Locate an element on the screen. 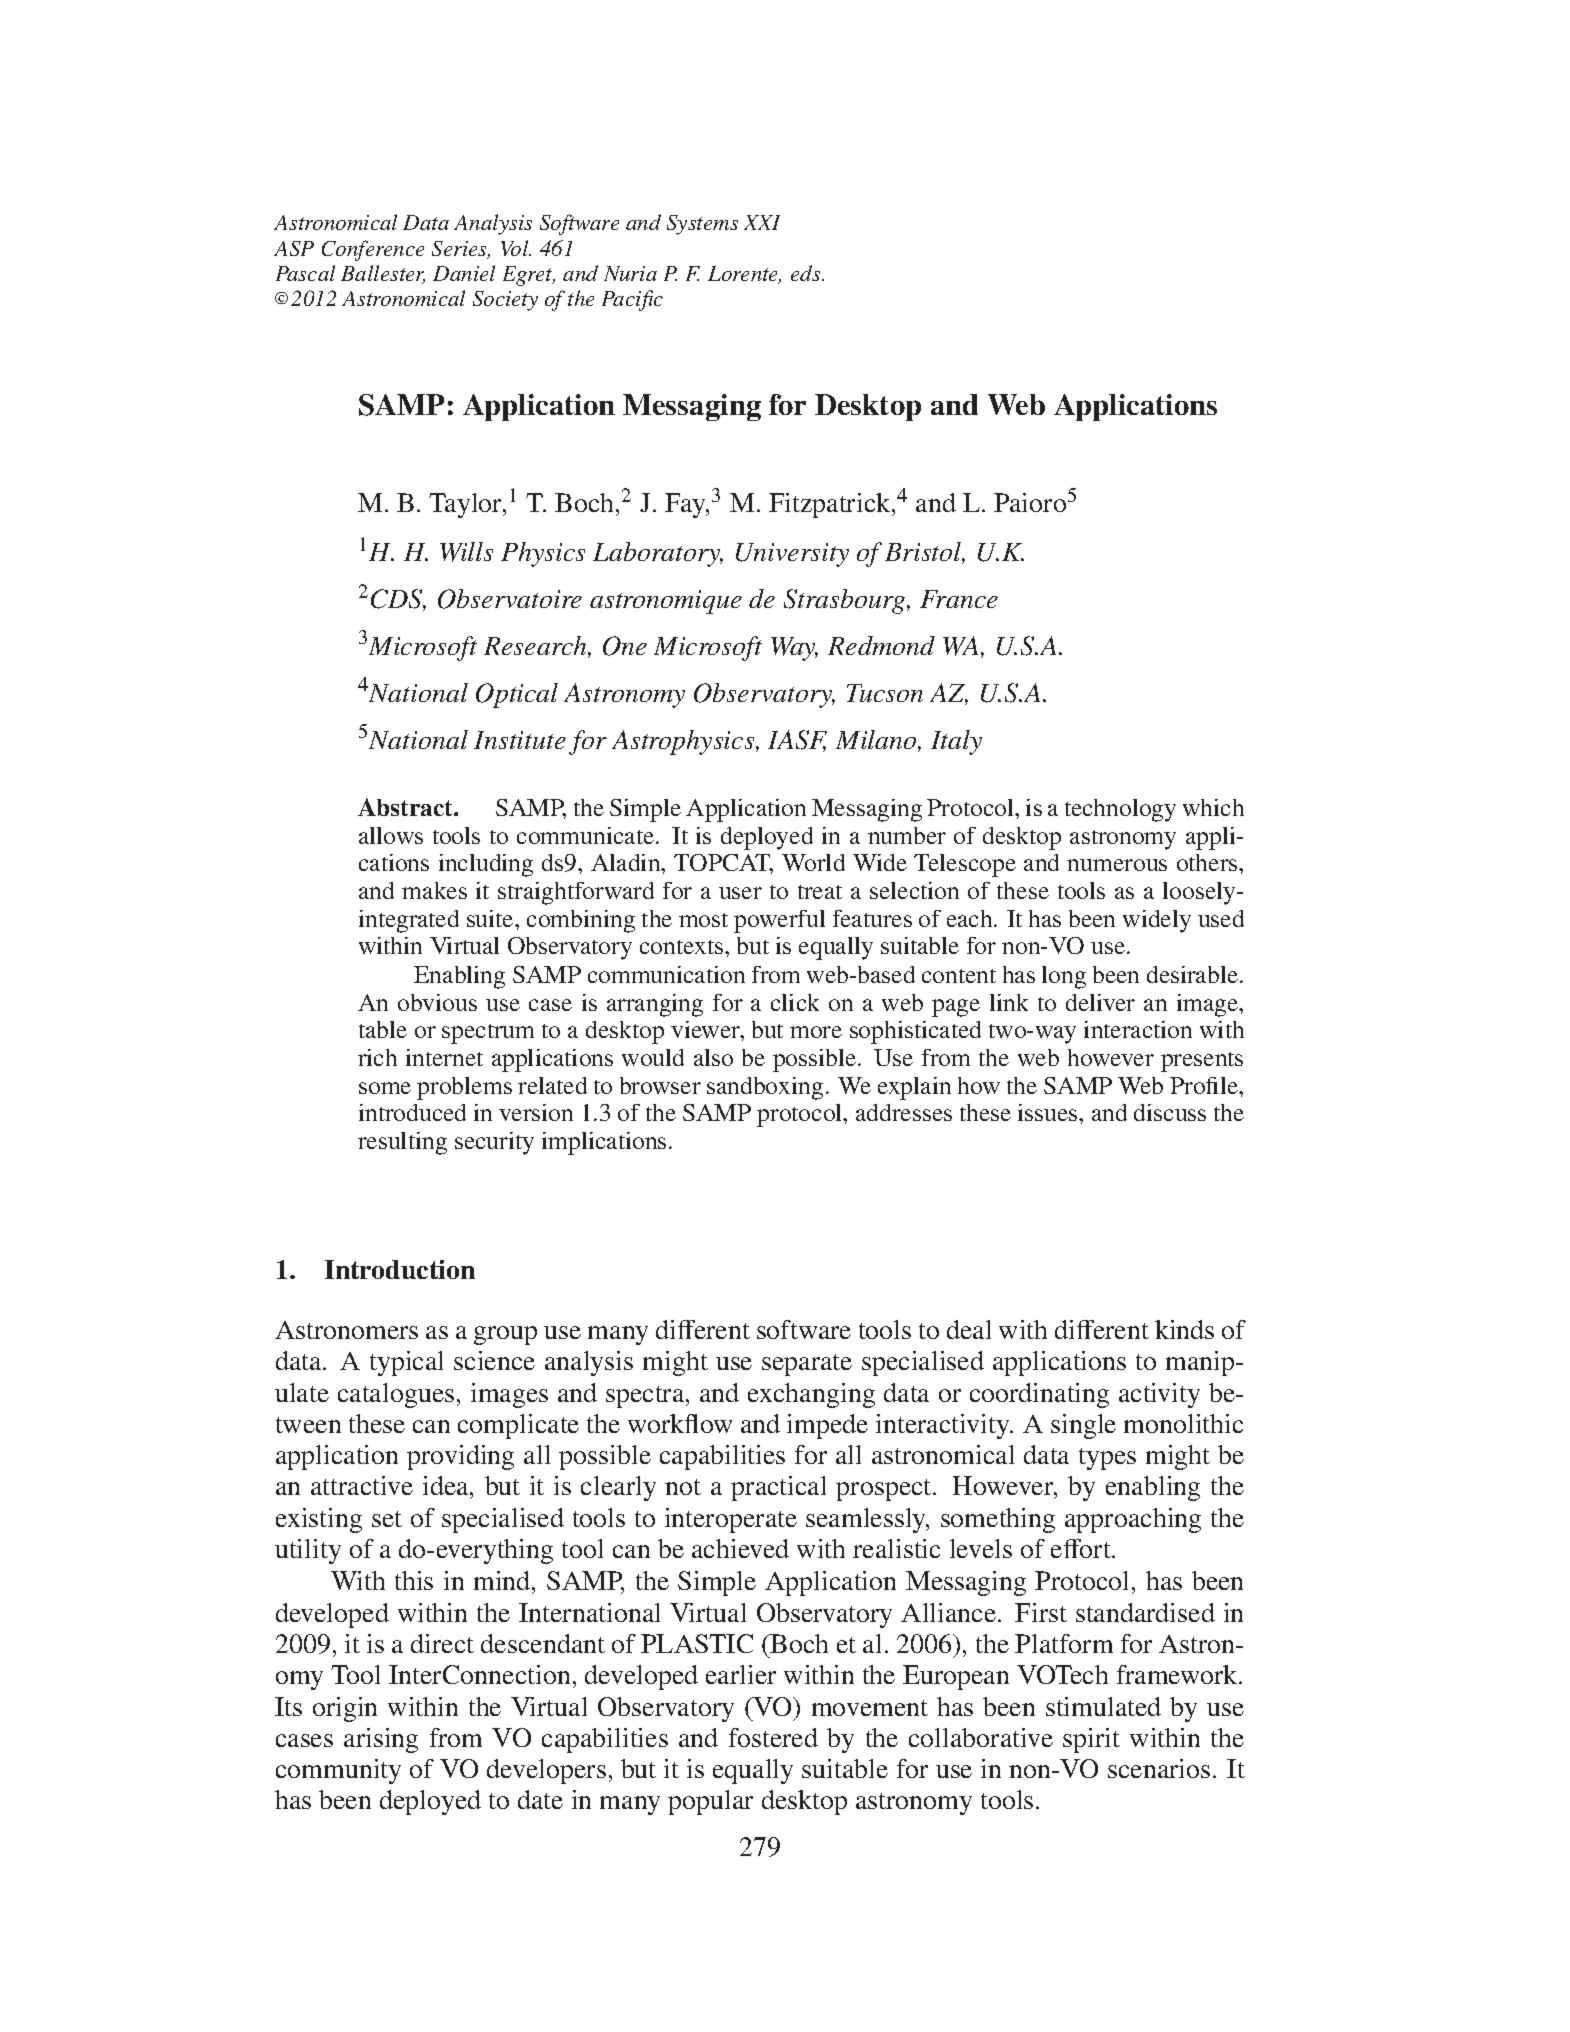 The height and width of the screenshot is (2032, 1570). fostered is located at coordinates (773, 1737).
